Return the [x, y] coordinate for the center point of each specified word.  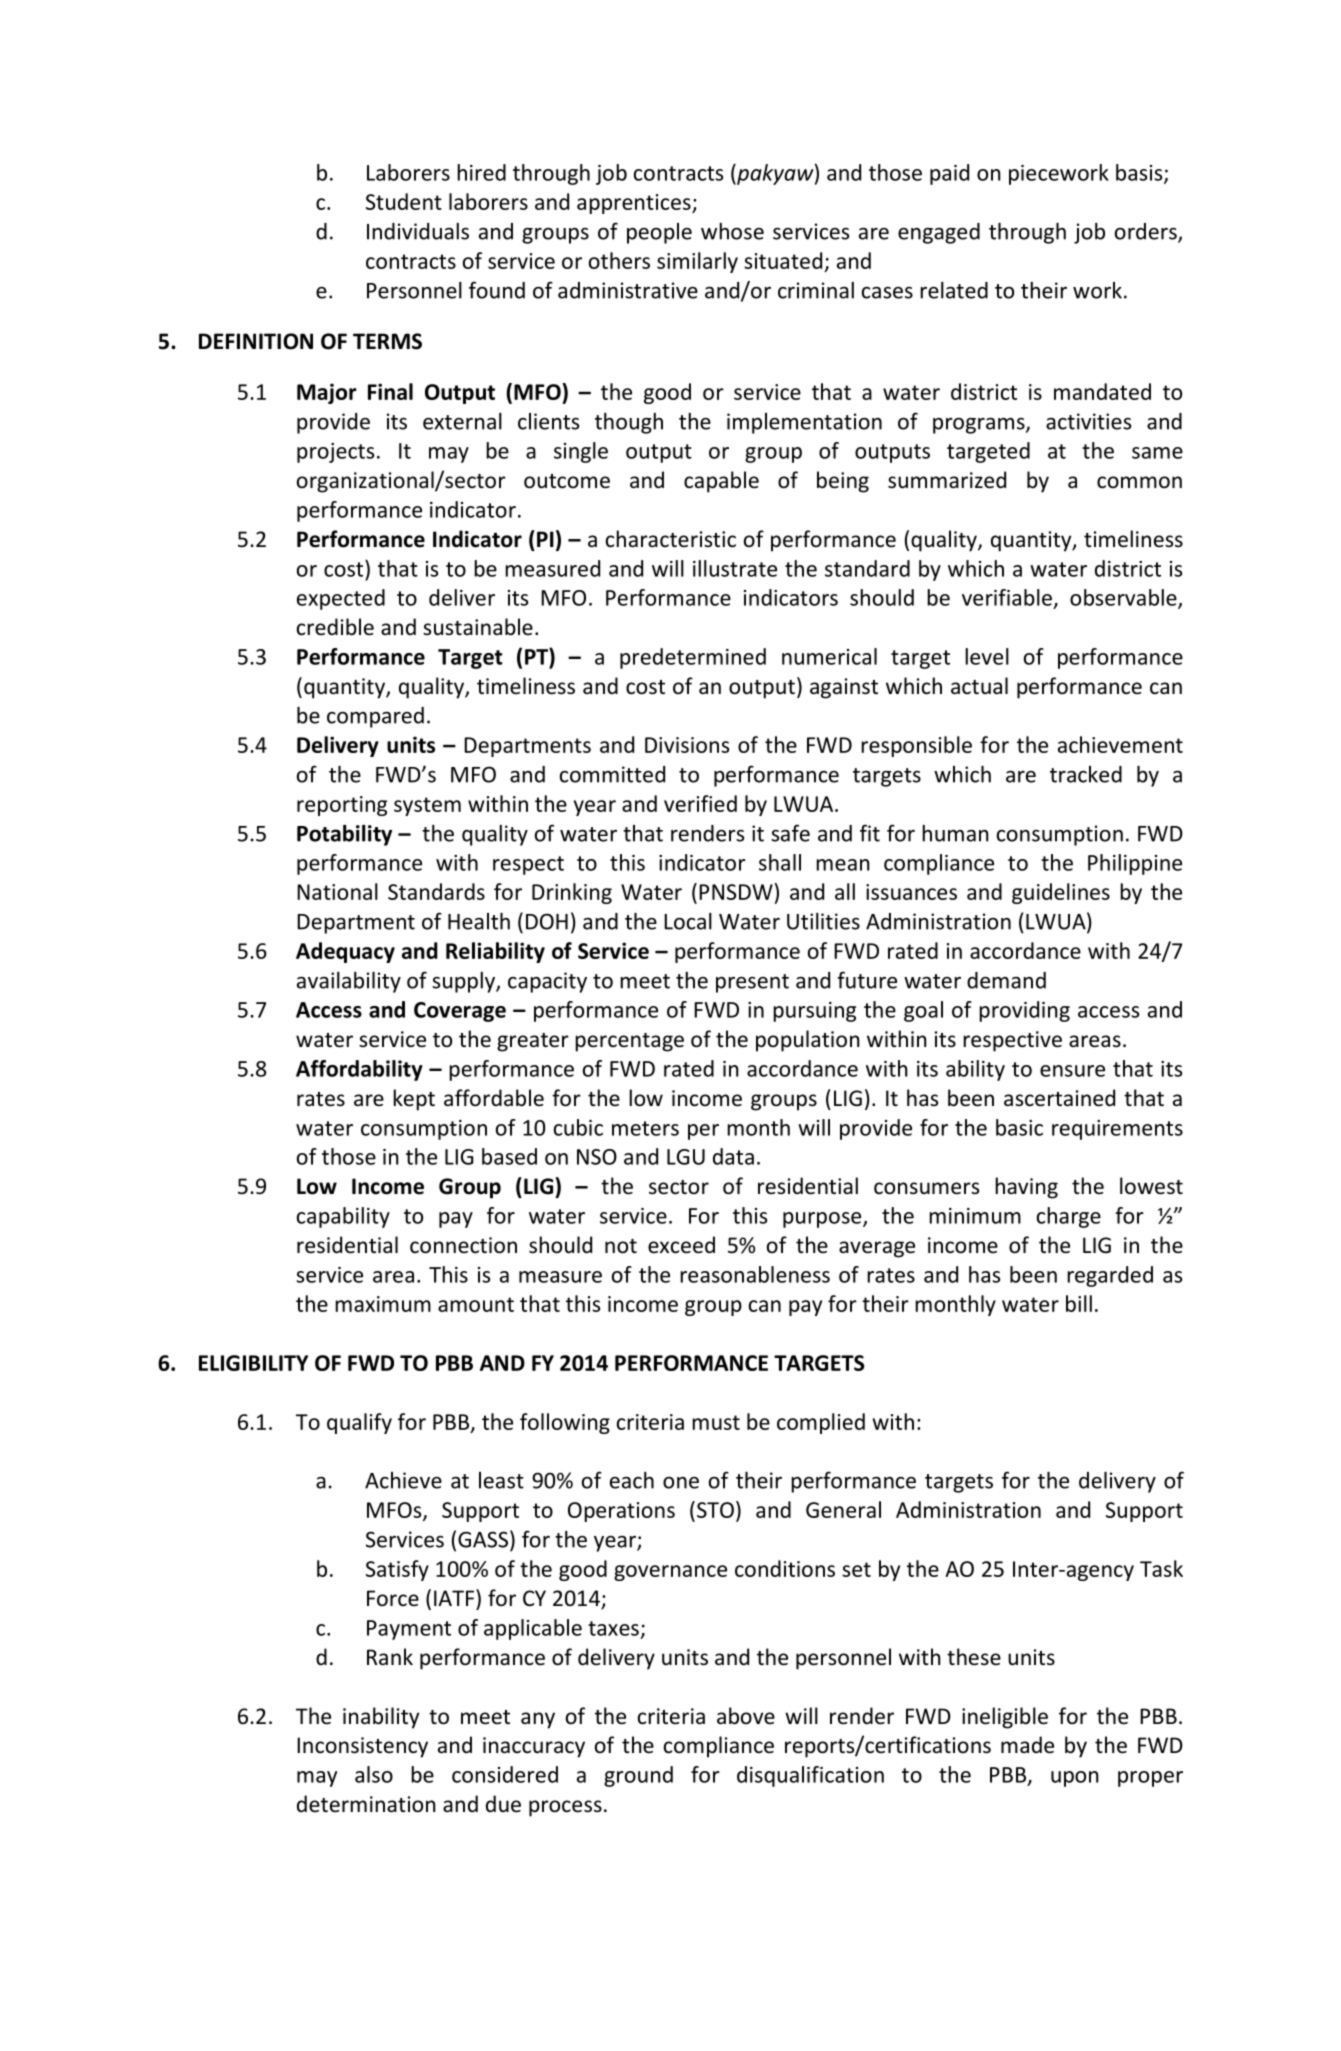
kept [414, 1100]
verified [700, 803]
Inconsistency [362, 1747]
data [733, 1156]
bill [1079, 1303]
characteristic [671, 539]
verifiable [1007, 597]
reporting [342, 806]
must [716, 1422]
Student [404, 201]
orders [1147, 232]
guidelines [1061, 893]
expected [341, 599]
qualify [359, 1423]
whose [732, 231]
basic [1019, 1127]
